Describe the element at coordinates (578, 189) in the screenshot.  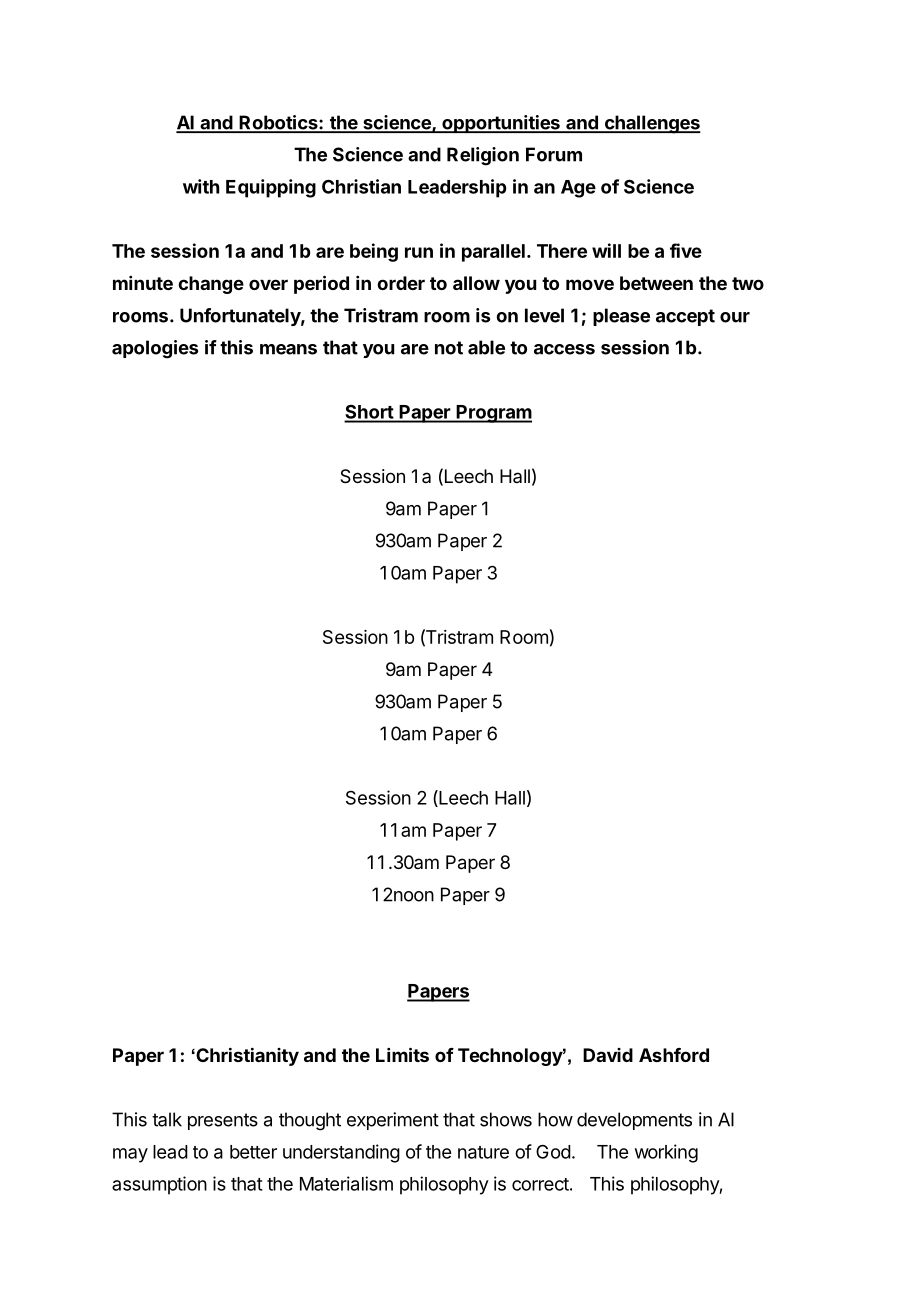
I see `Age` at that location.
